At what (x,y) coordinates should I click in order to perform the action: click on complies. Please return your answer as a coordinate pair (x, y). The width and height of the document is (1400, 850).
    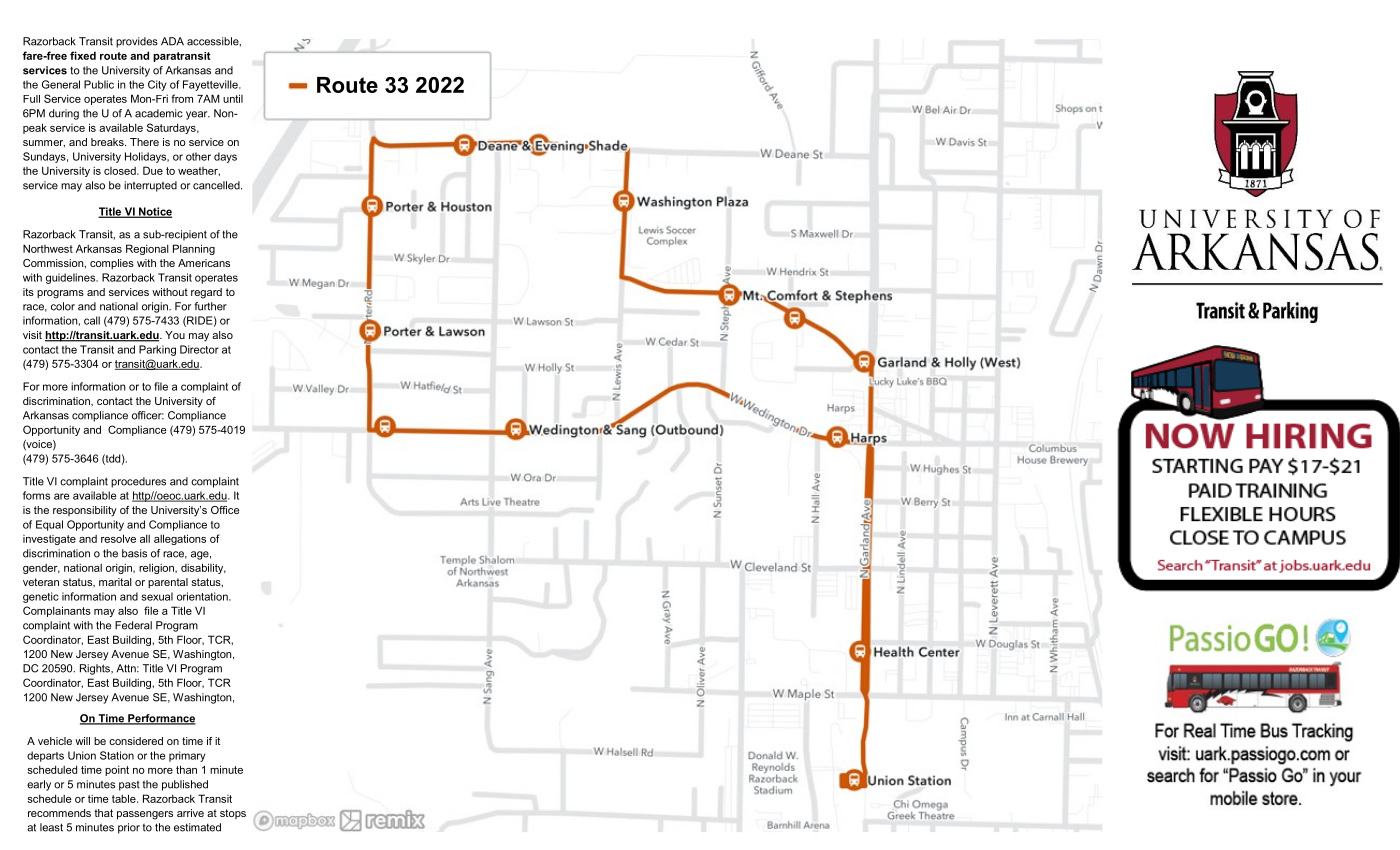
    Looking at the image, I should click on (112, 264).
